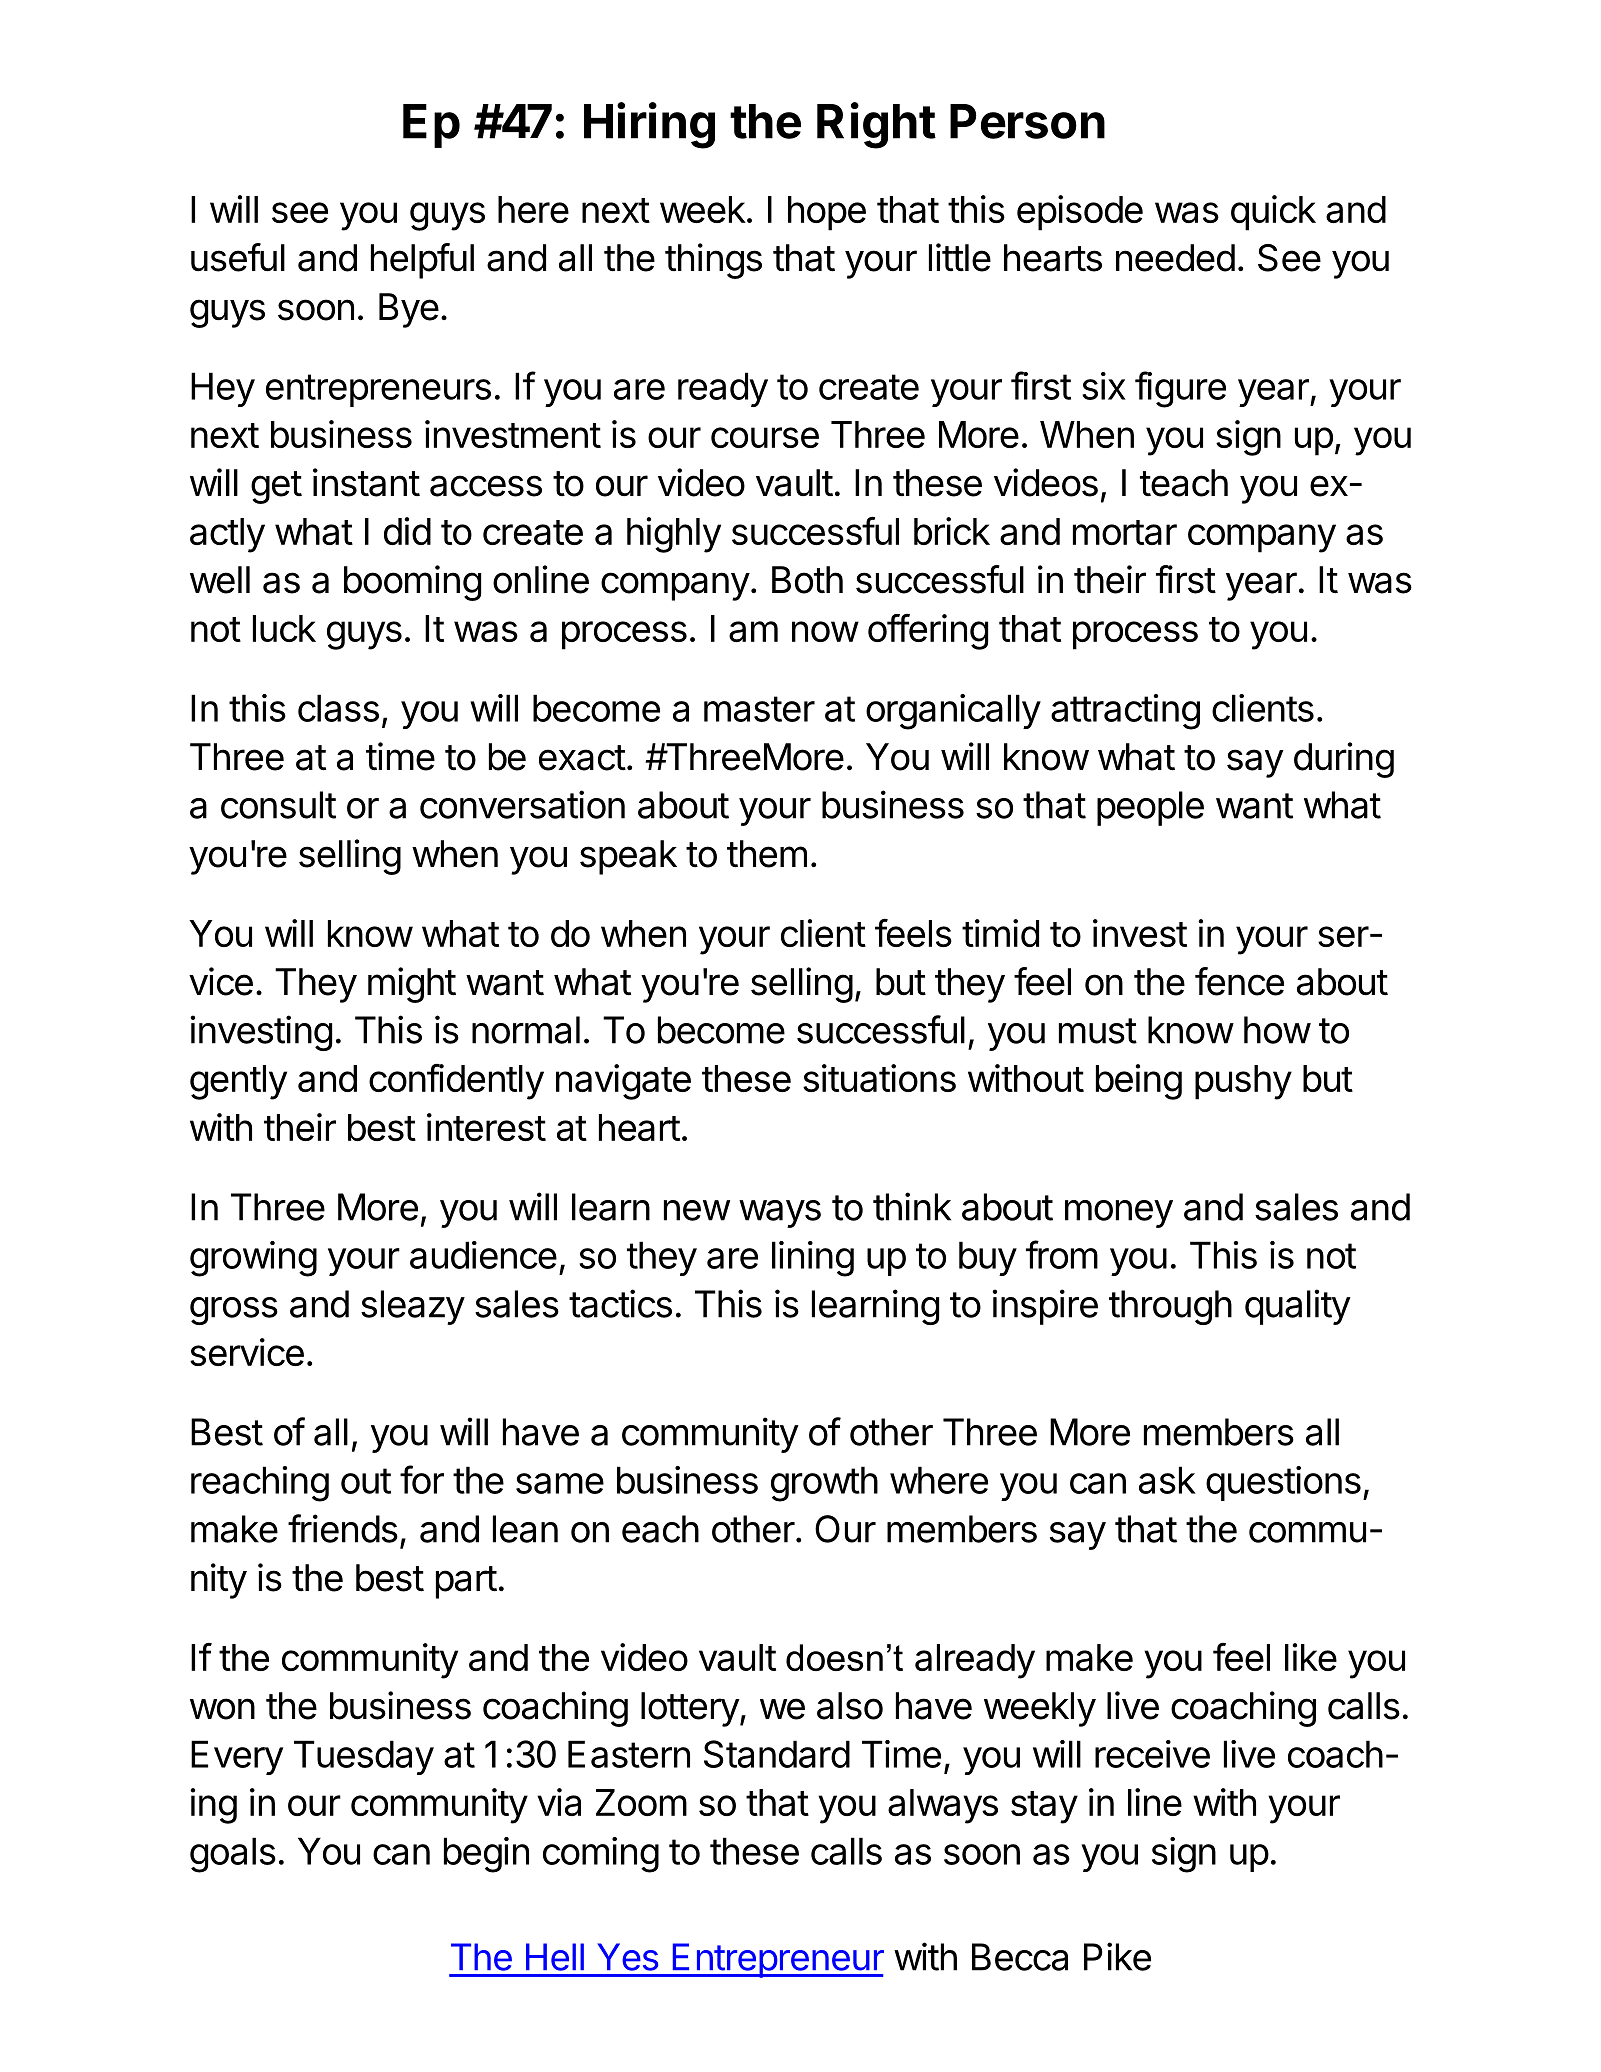  I want to click on booming, so click(412, 583).
